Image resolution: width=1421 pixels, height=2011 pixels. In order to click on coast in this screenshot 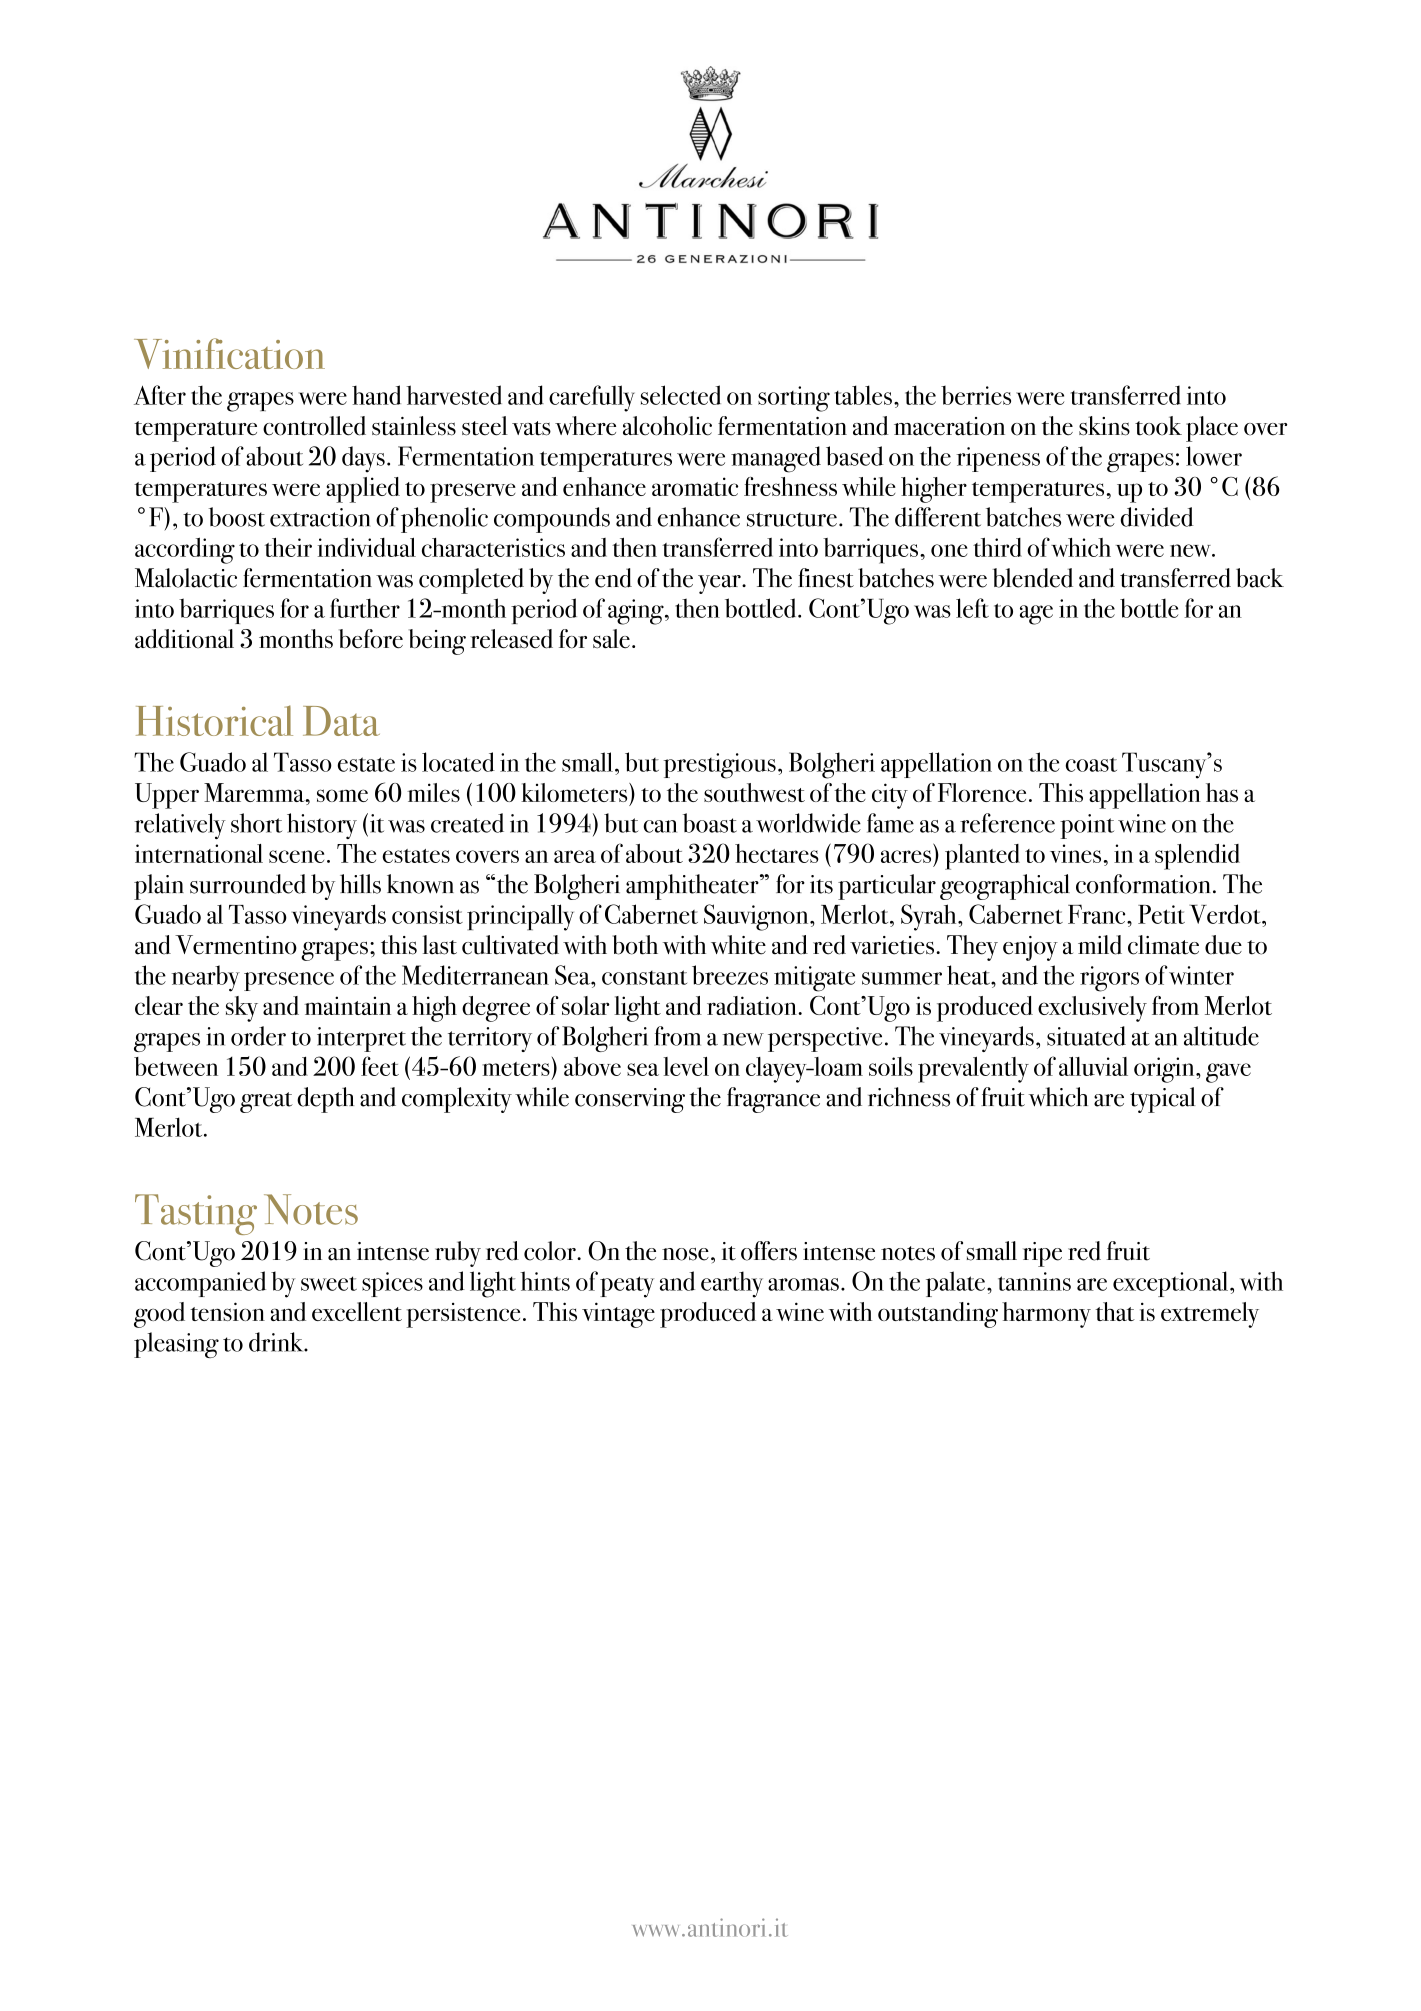, I will do `click(1091, 764)`.
